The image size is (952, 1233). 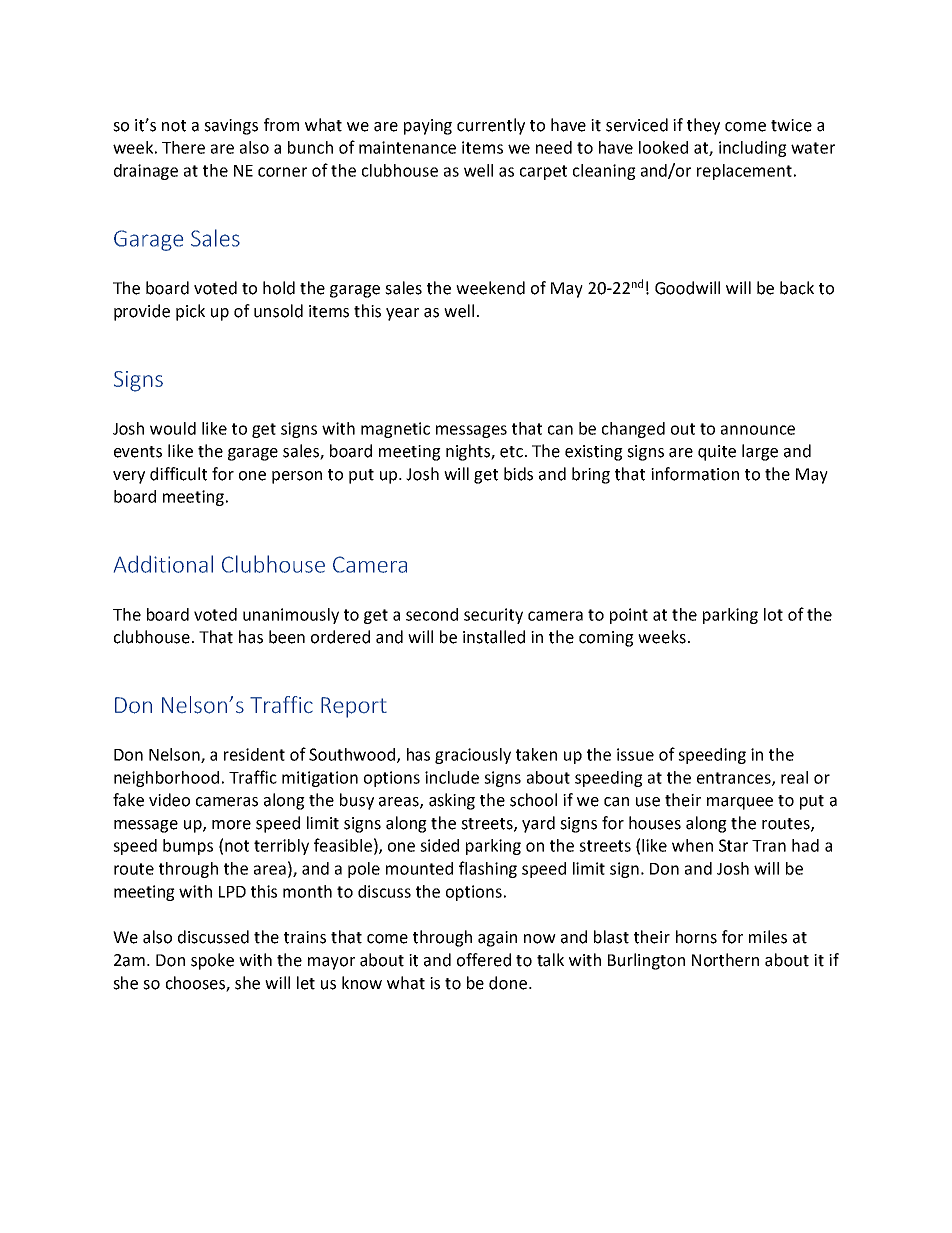 I want to click on security, so click(x=493, y=616).
